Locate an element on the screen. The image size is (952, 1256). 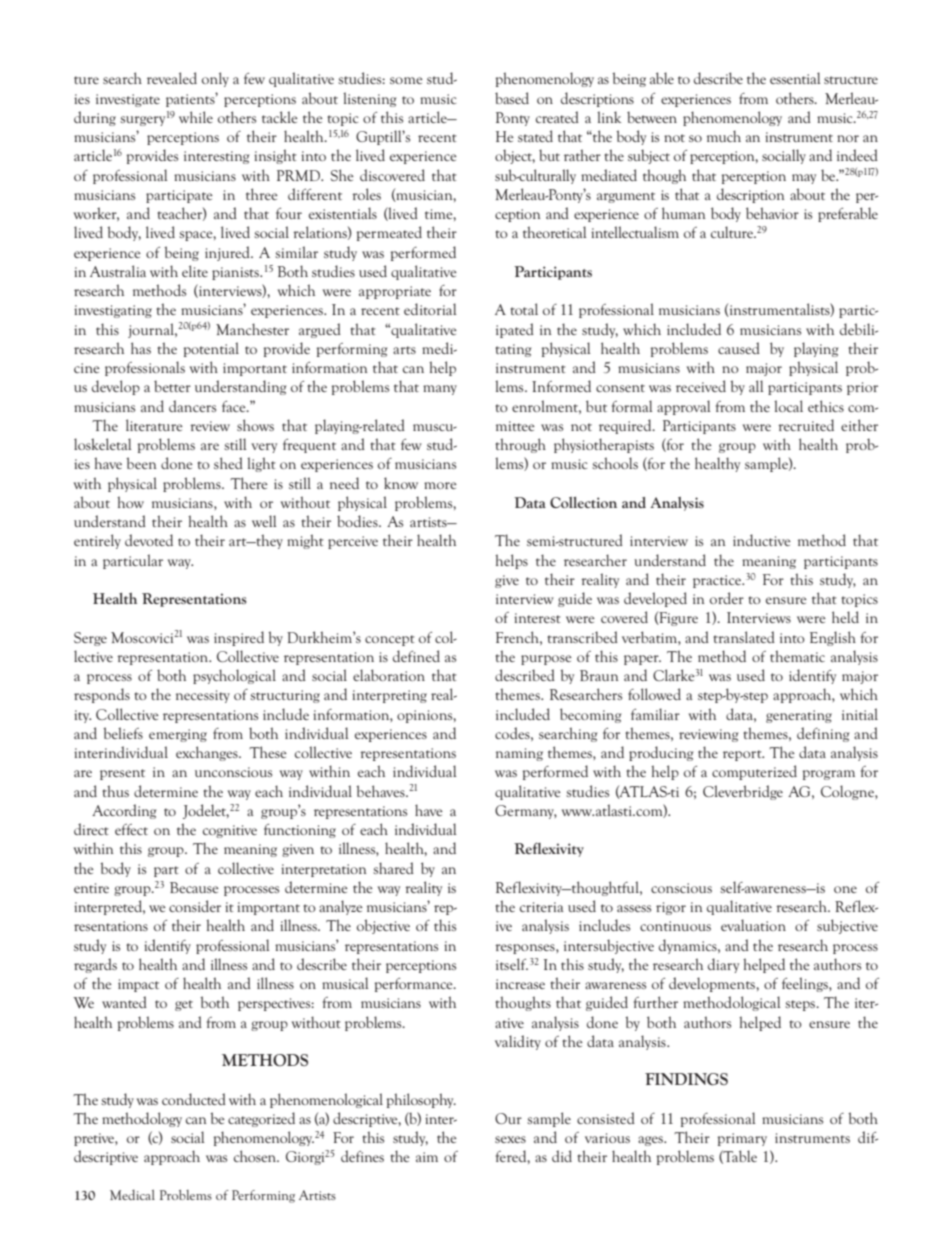
defined is located at coordinates (416, 656).
